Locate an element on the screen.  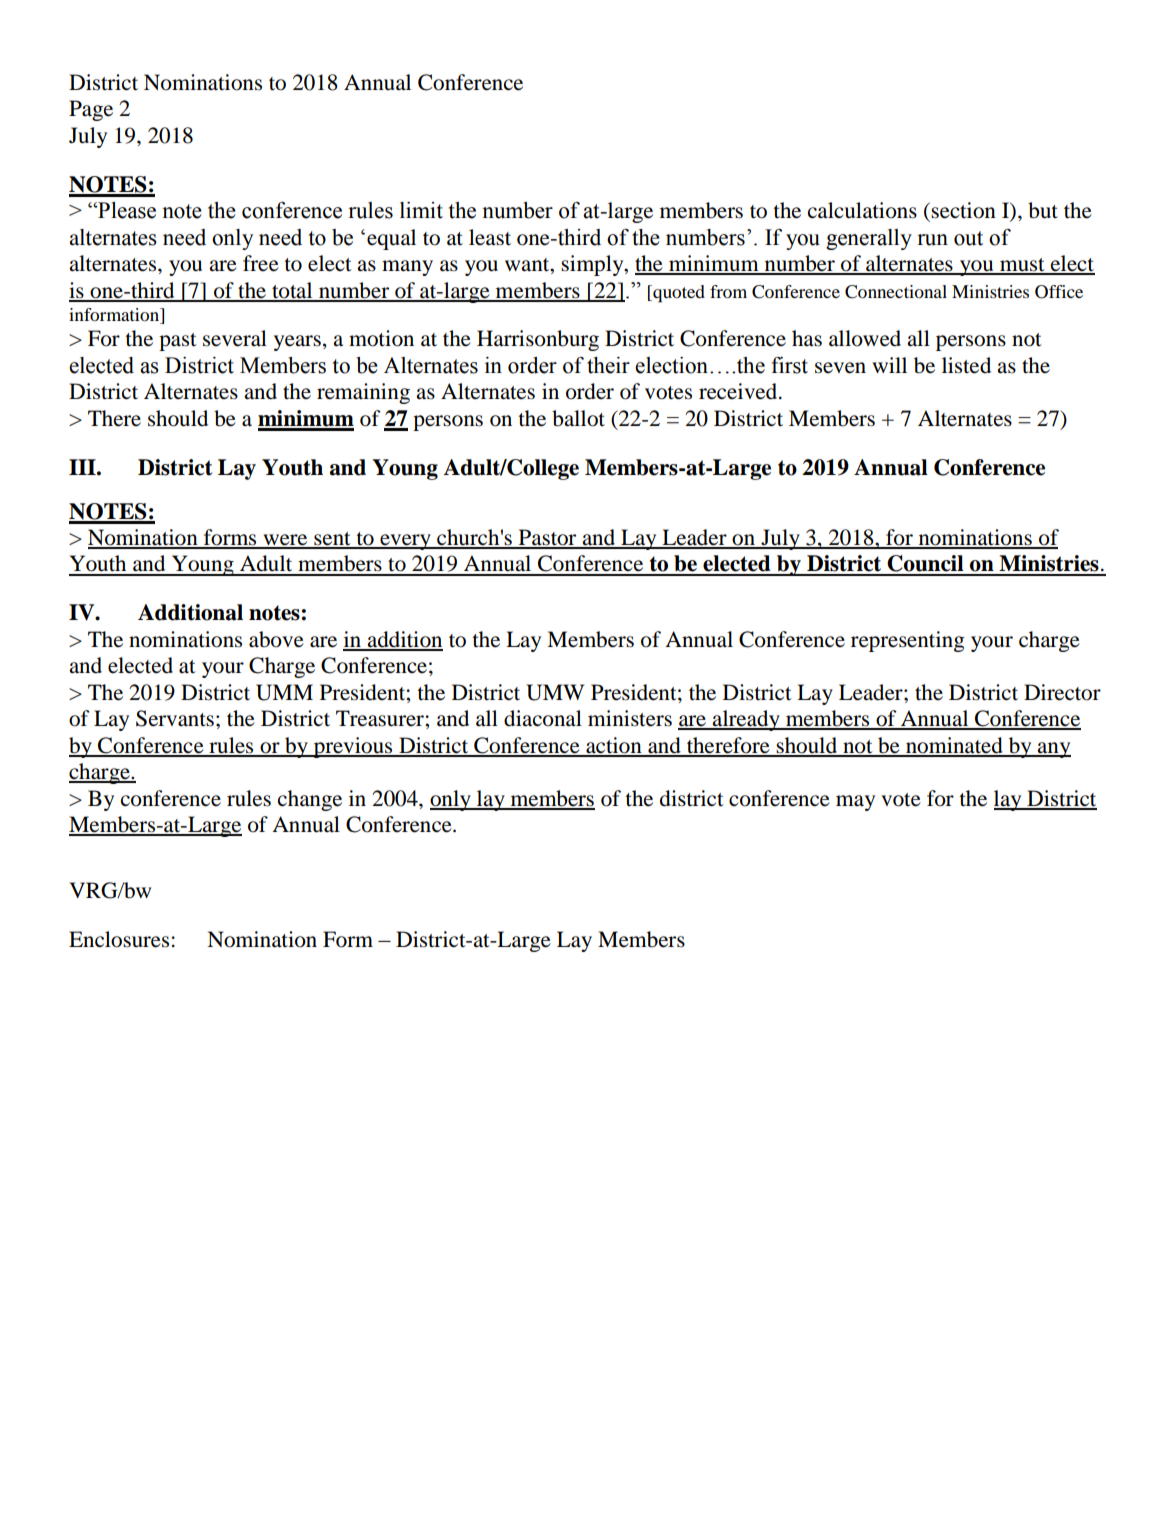
ministers is located at coordinates (630, 718).
